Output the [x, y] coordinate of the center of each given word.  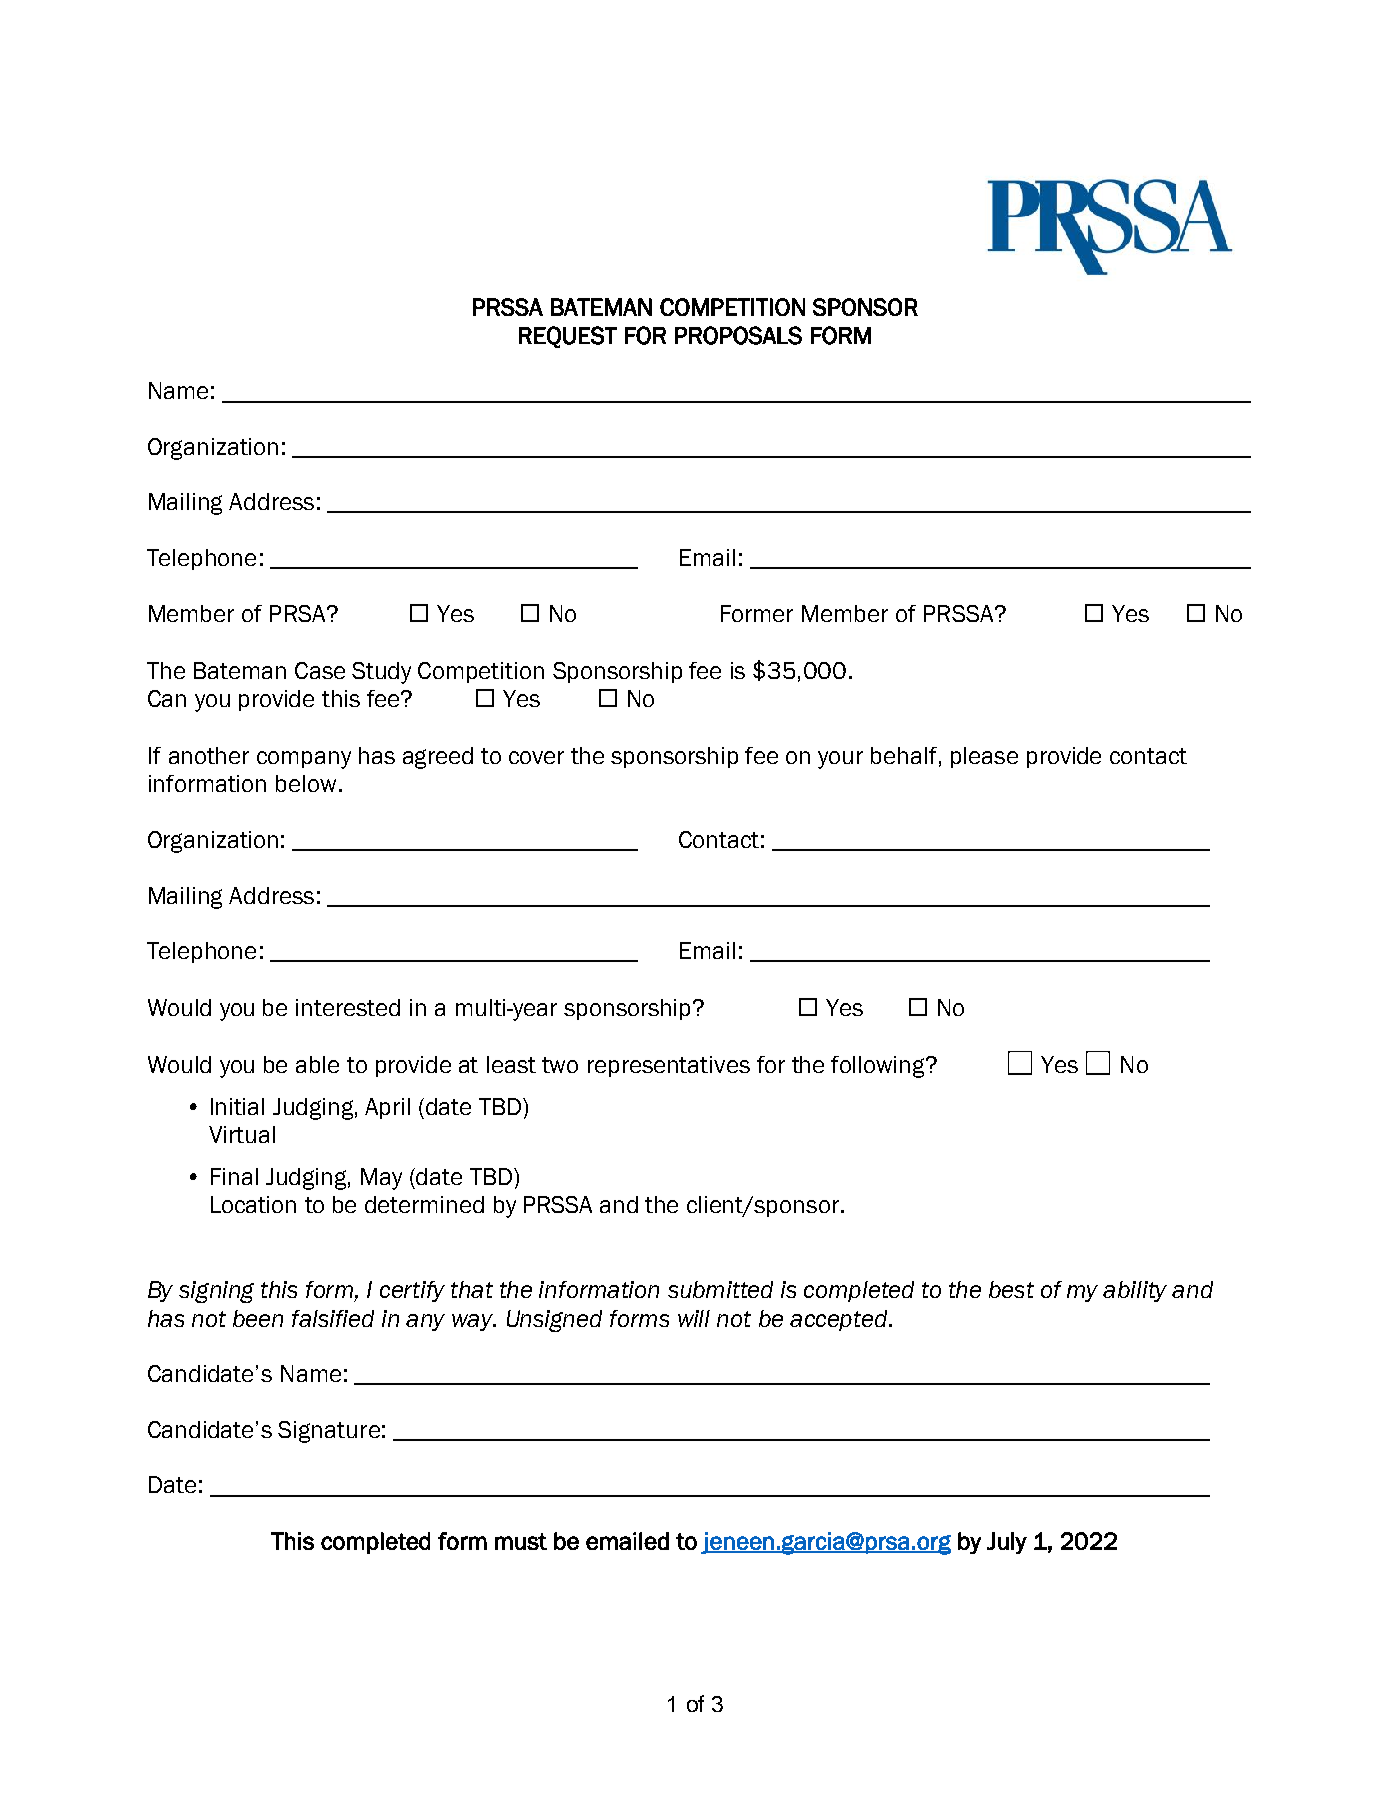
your [840, 760]
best [1011, 1289]
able [317, 1064]
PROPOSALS [738, 335]
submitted [720, 1289]
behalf [904, 755]
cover [536, 757]
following [879, 1067]
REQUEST [568, 337]
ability [1135, 1291]
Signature [329, 1432]
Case [320, 670]
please [984, 757]
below [306, 783]
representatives [669, 1066]
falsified [333, 1318]
